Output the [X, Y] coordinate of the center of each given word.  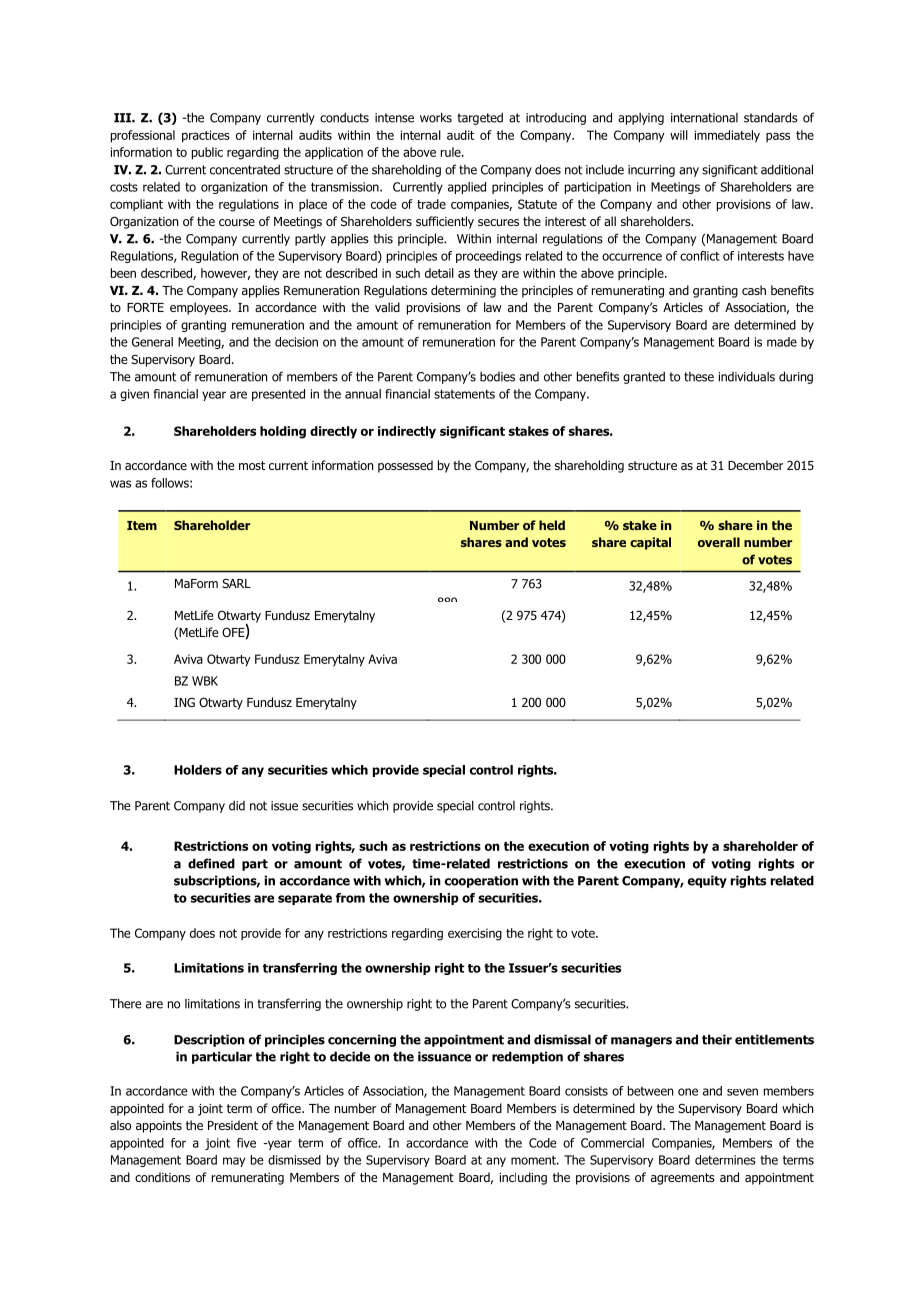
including [523, 1178]
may [234, 1162]
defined [211, 863]
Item [142, 525]
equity [707, 881]
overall [719, 542]
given [134, 395]
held [552, 525]
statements [464, 394]
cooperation [481, 881]
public [207, 153]
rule [452, 152]
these [699, 377]
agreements [683, 1179]
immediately [727, 136]
